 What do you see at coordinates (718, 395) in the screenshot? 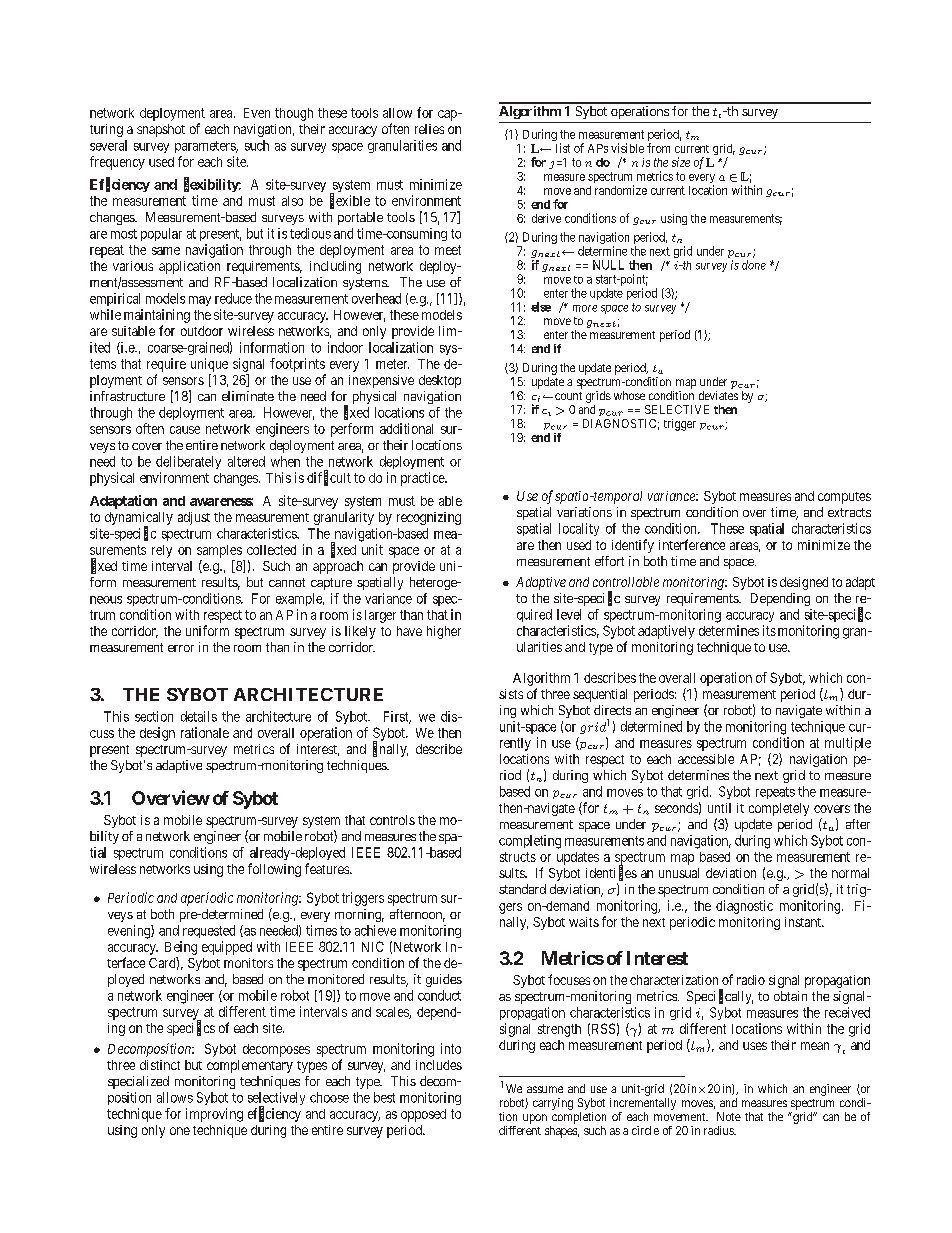
I see `deviates` at bounding box center [718, 395].
